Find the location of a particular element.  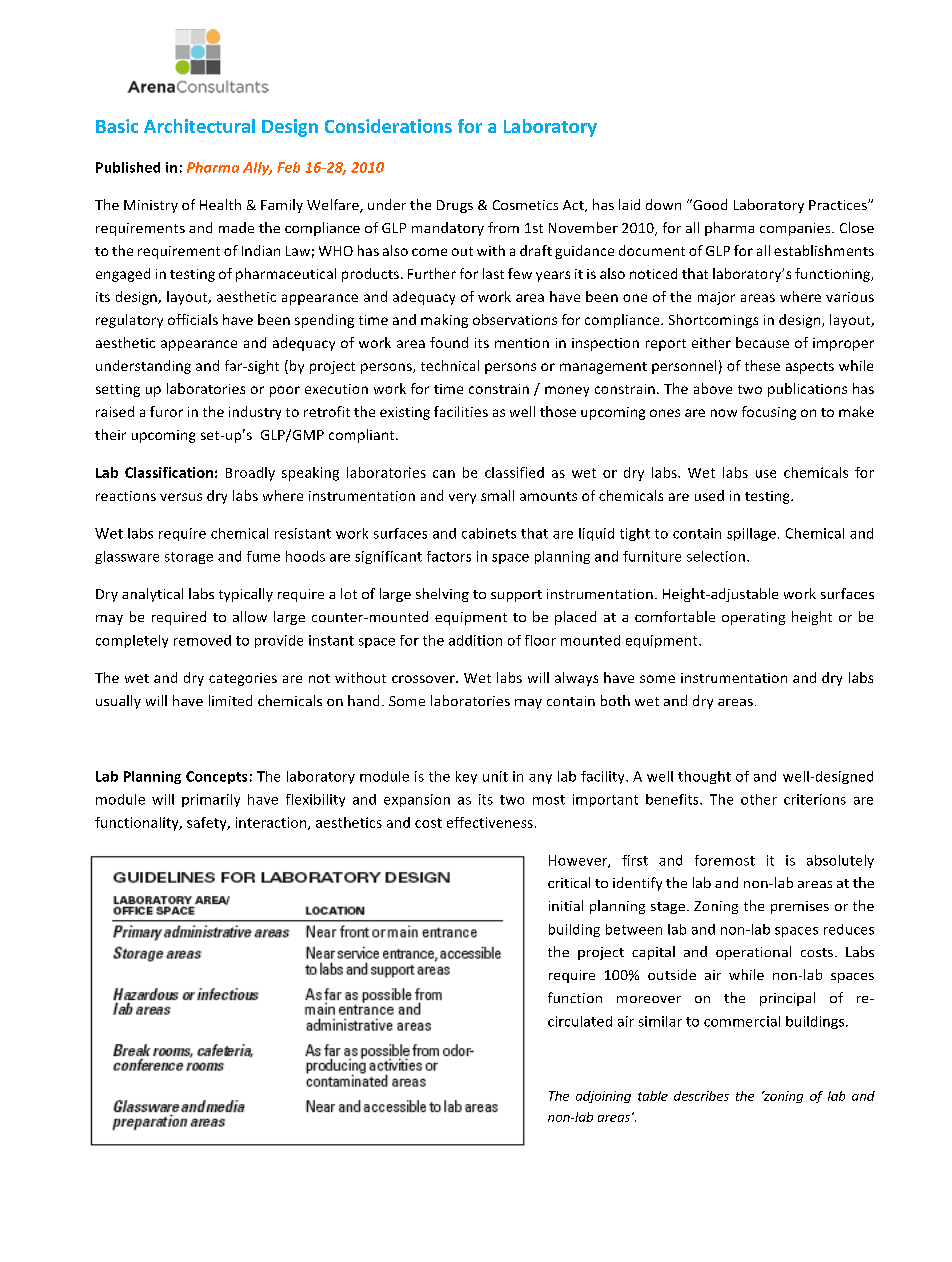

commercial is located at coordinates (742, 1021).
